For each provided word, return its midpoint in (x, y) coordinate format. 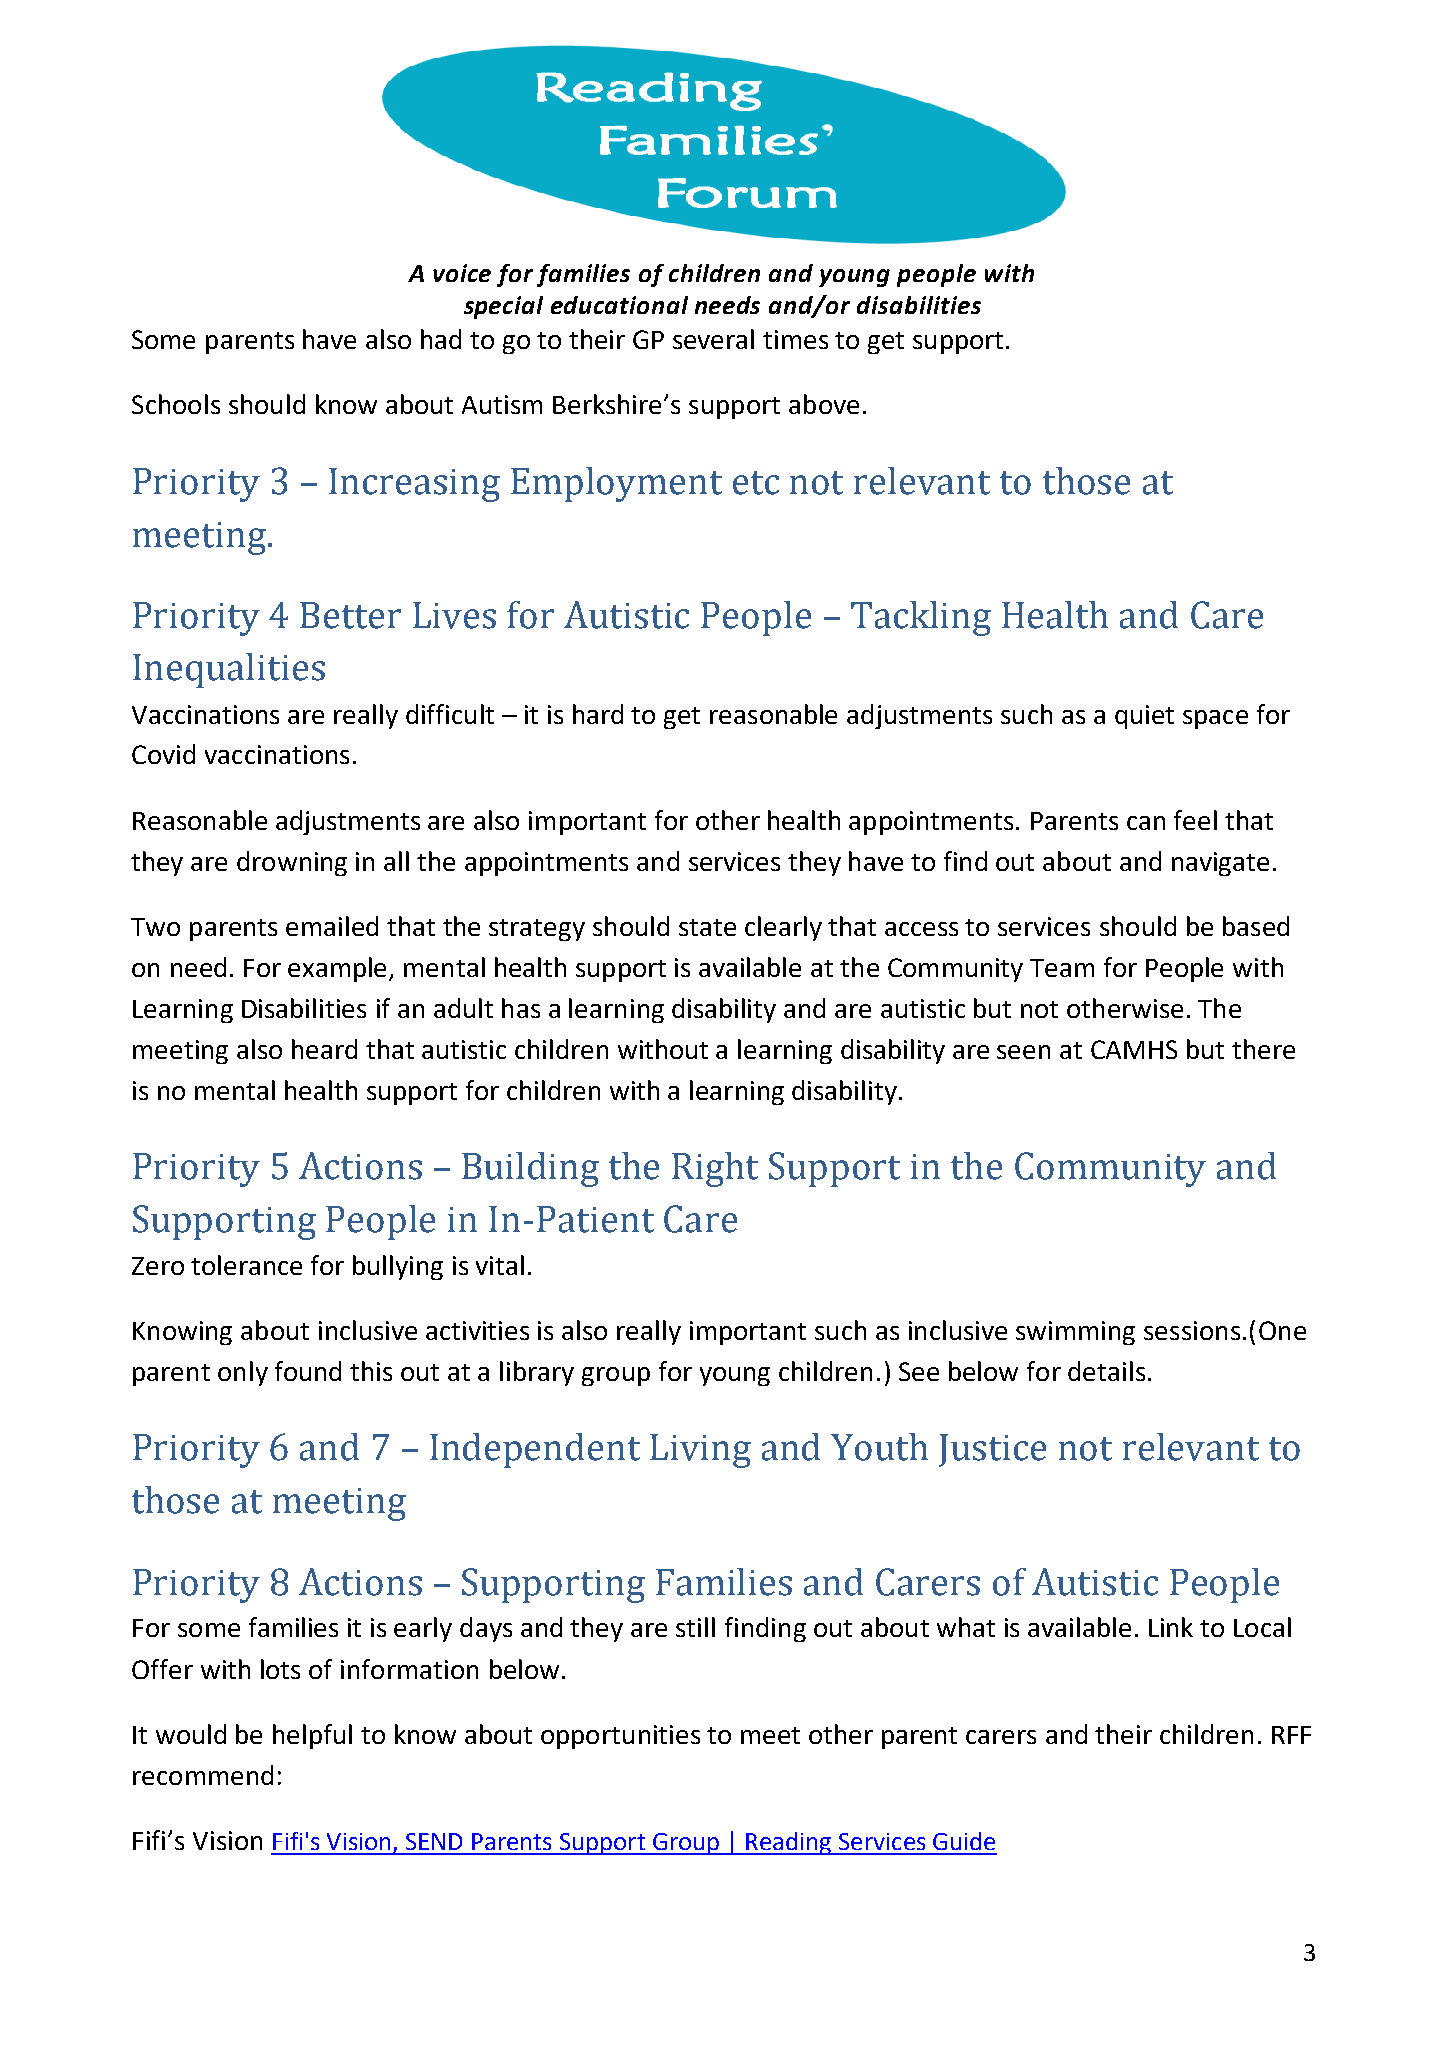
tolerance (246, 1265)
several (713, 339)
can (1146, 823)
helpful (312, 1736)
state (707, 927)
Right (715, 1169)
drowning (292, 863)
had (441, 339)
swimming (1075, 1333)
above (824, 404)
